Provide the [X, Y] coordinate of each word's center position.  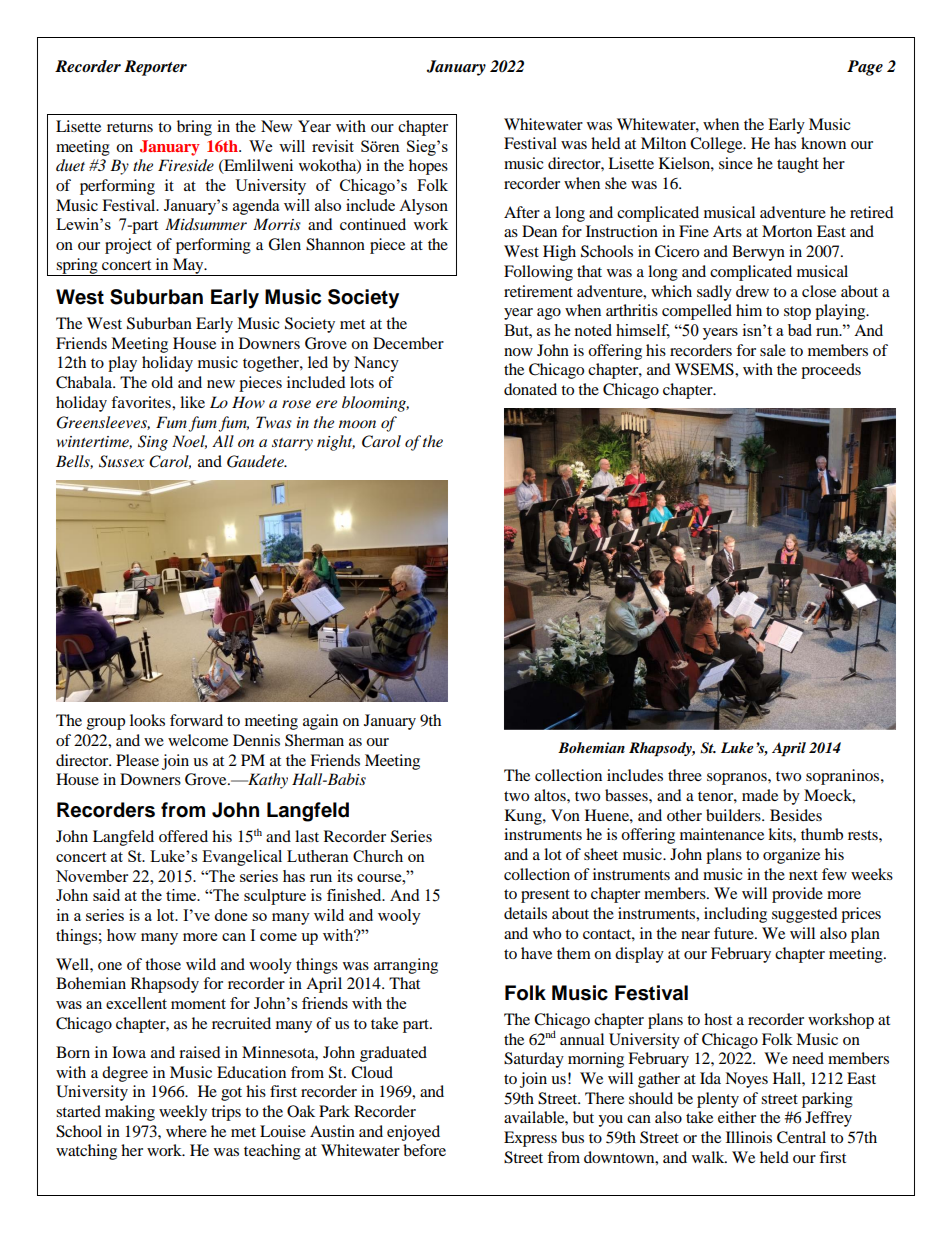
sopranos [738, 779]
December [408, 343]
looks [147, 720]
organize [791, 856]
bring [194, 128]
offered [183, 836]
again [320, 722]
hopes [428, 167]
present [545, 896]
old [162, 382]
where [186, 1131]
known [823, 143]
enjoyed [413, 1133]
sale [773, 350]
